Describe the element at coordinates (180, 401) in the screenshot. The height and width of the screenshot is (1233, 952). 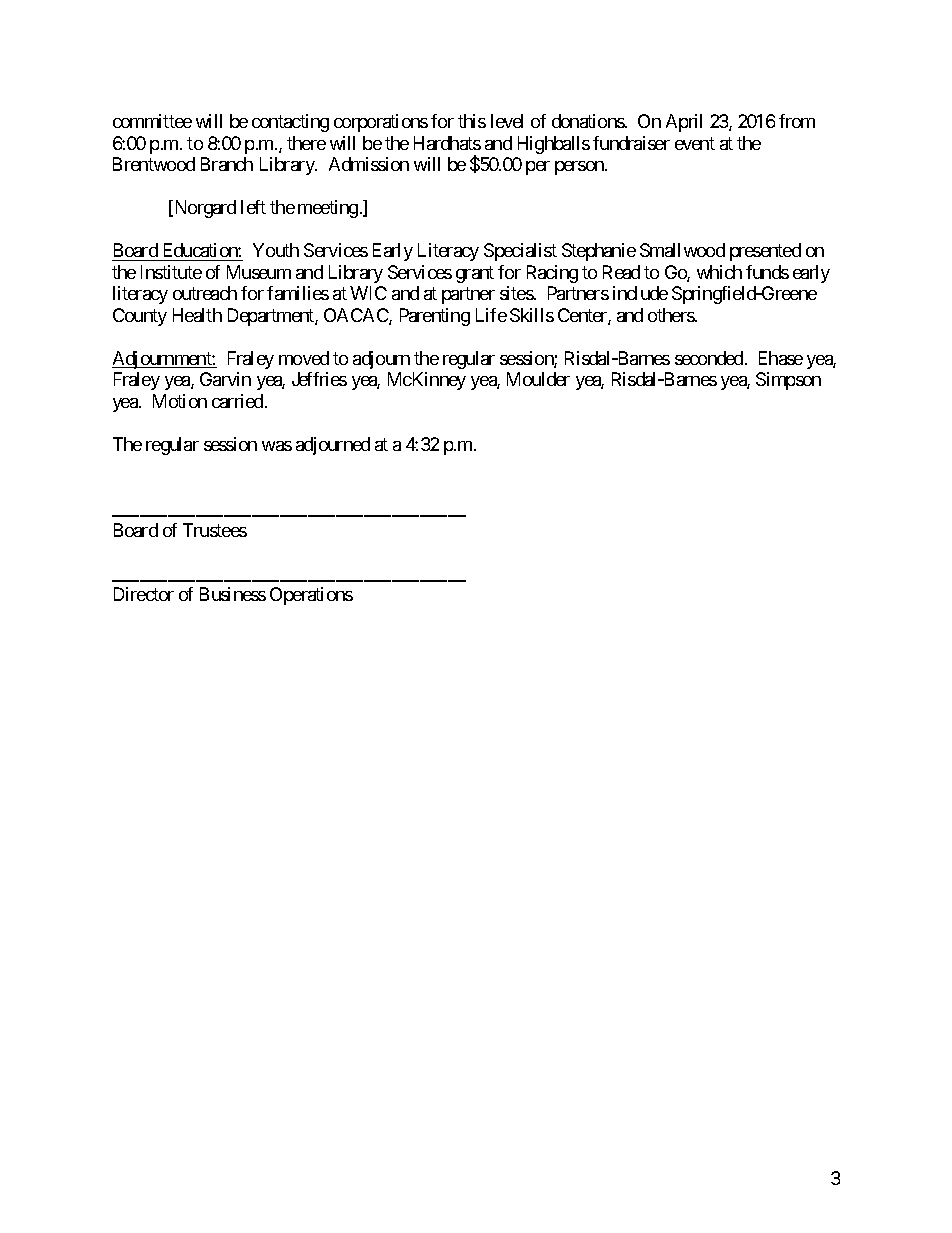
I see `Motion` at that location.
